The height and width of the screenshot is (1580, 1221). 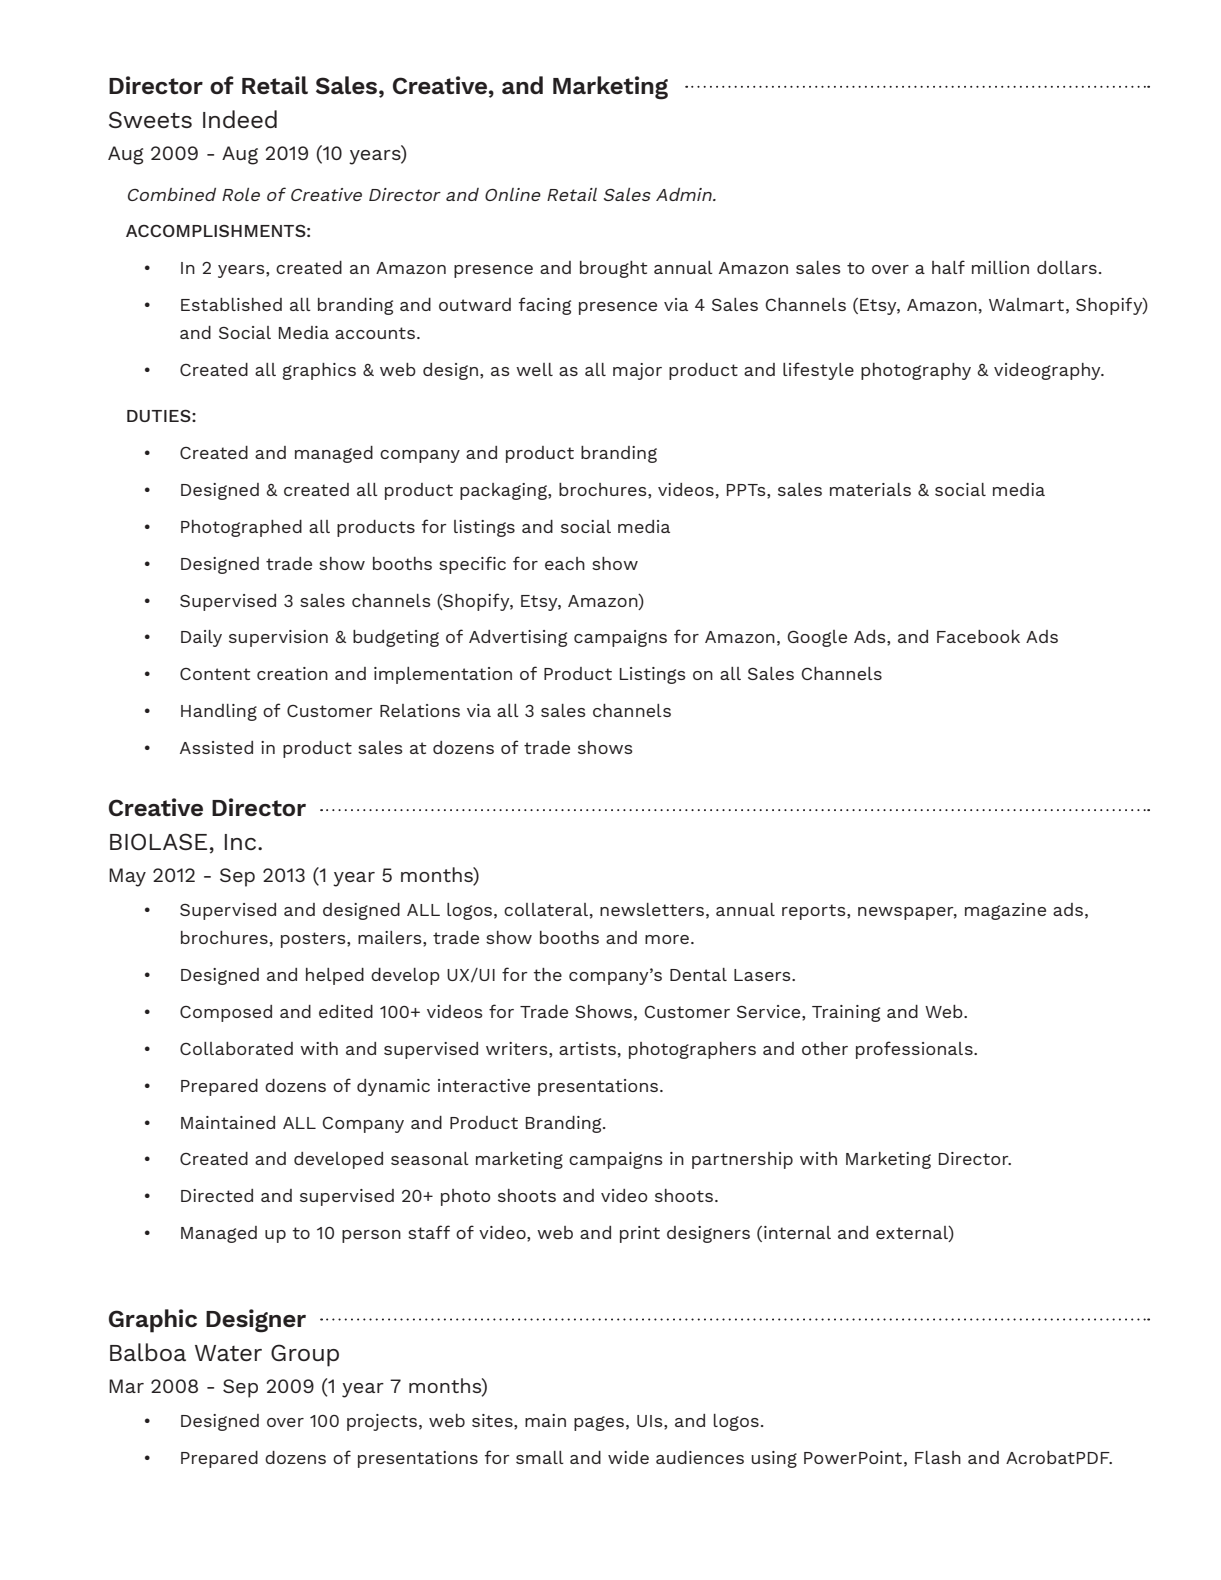 I want to click on Assisted, so click(x=216, y=747).
